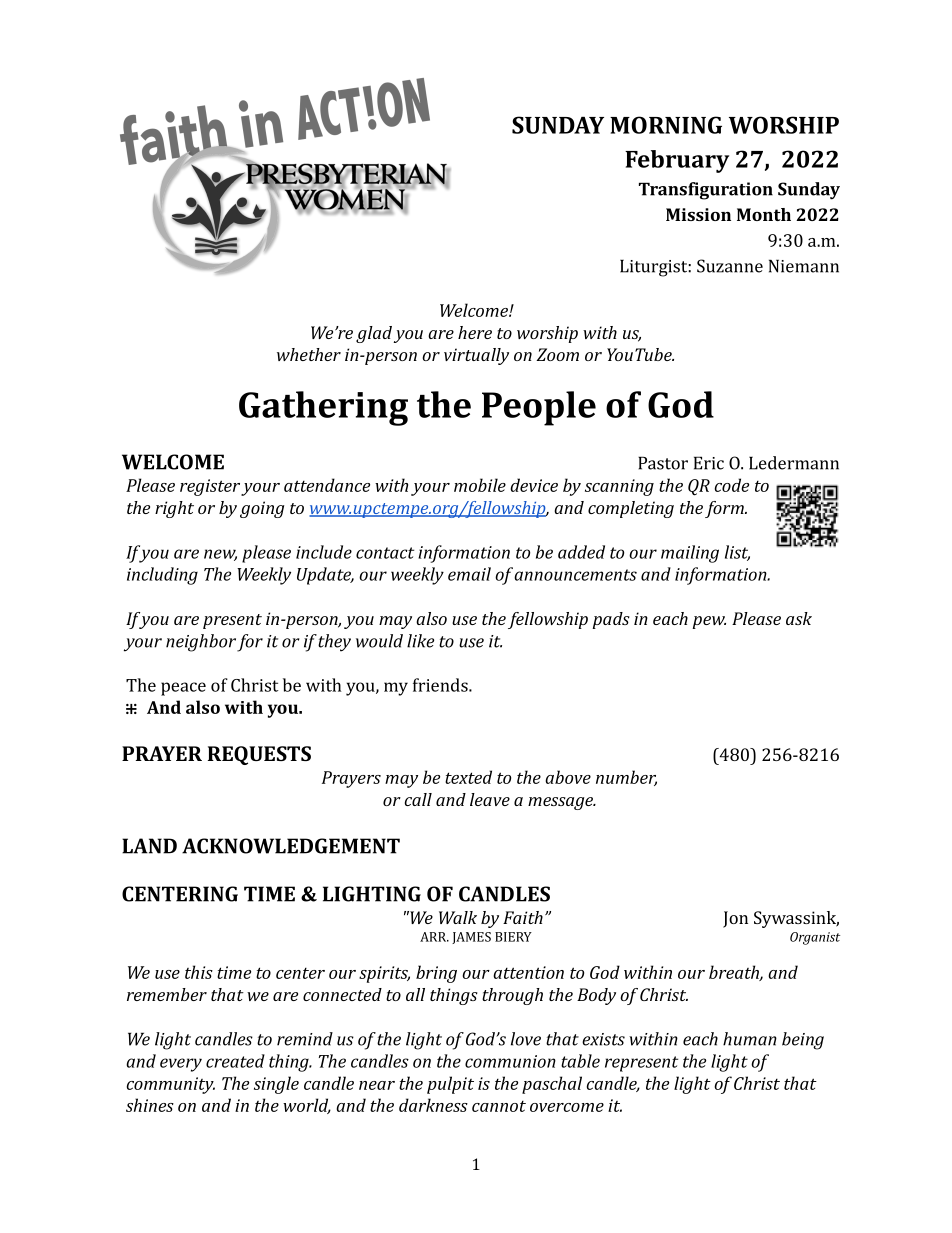 Image resolution: width=952 pixels, height=1233 pixels. What do you see at coordinates (709, 622) in the screenshot?
I see `pew` at bounding box center [709, 622].
